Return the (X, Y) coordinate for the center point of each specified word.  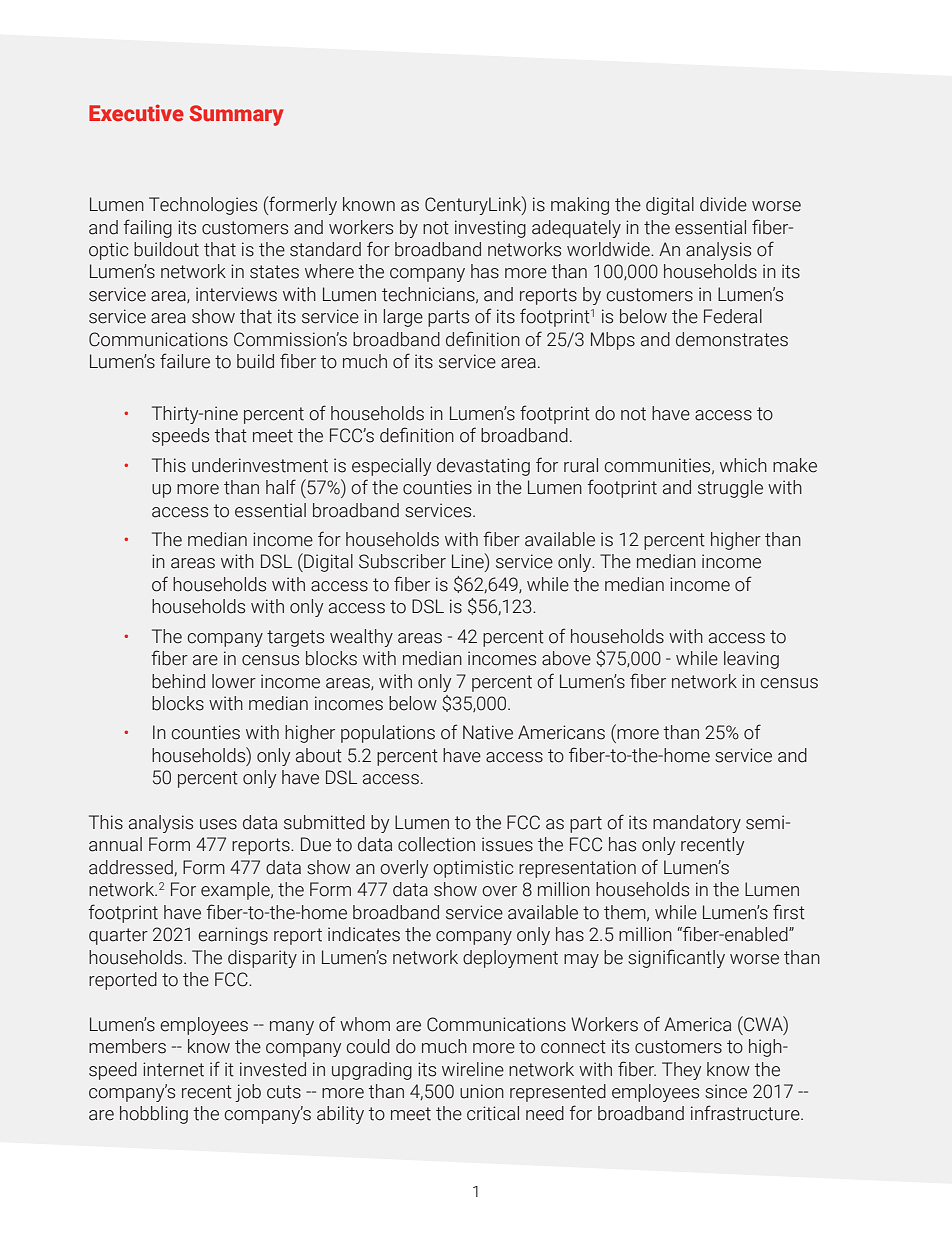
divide (723, 204)
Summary (237, 115)
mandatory (697, 824)
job (248, 1093)
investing (490, 229)
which (743, 465)
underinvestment (260, 465)
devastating (483, 467)
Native (488, 732)
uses (218, 824)
